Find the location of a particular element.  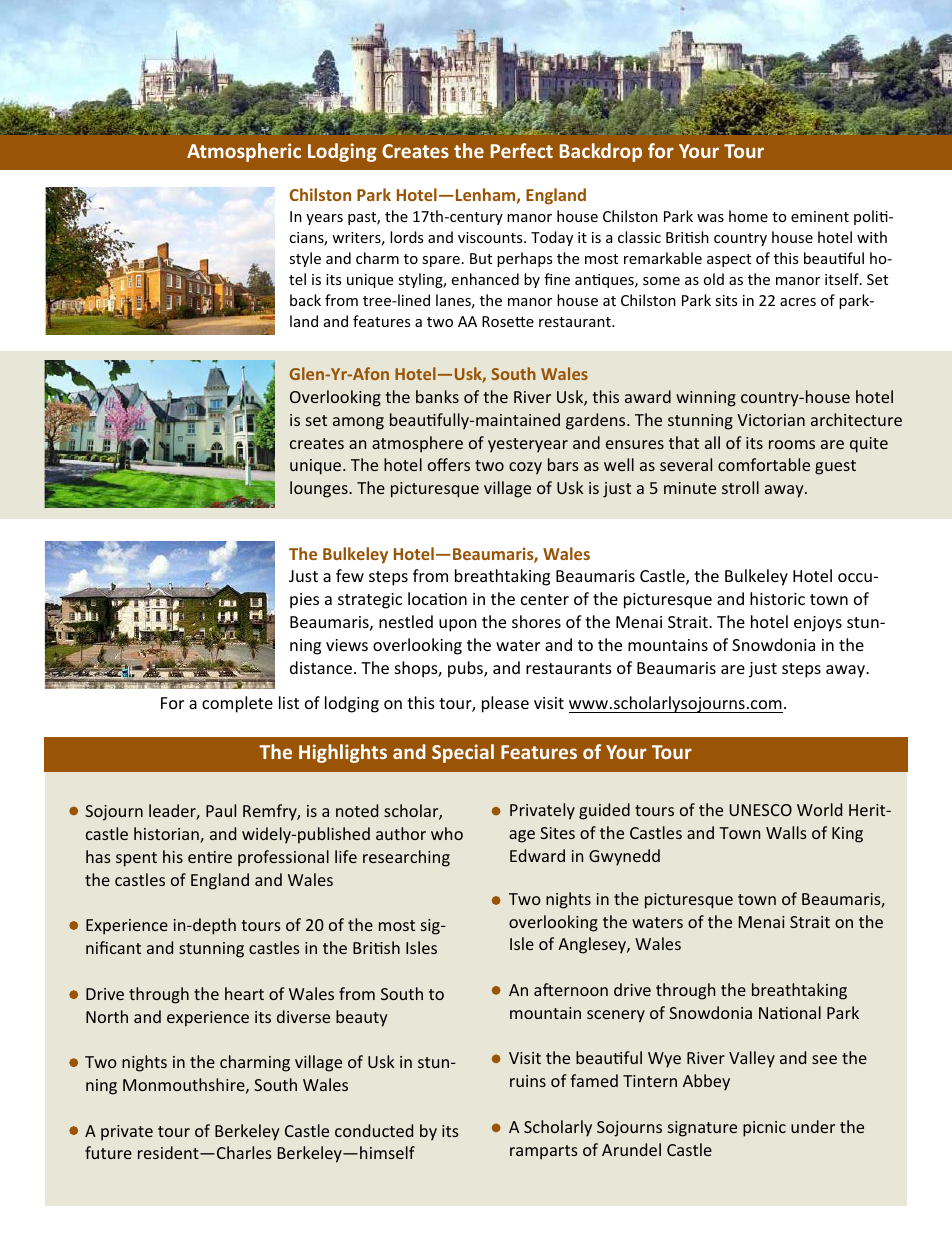

banks is located at coordinates (437, 396).
